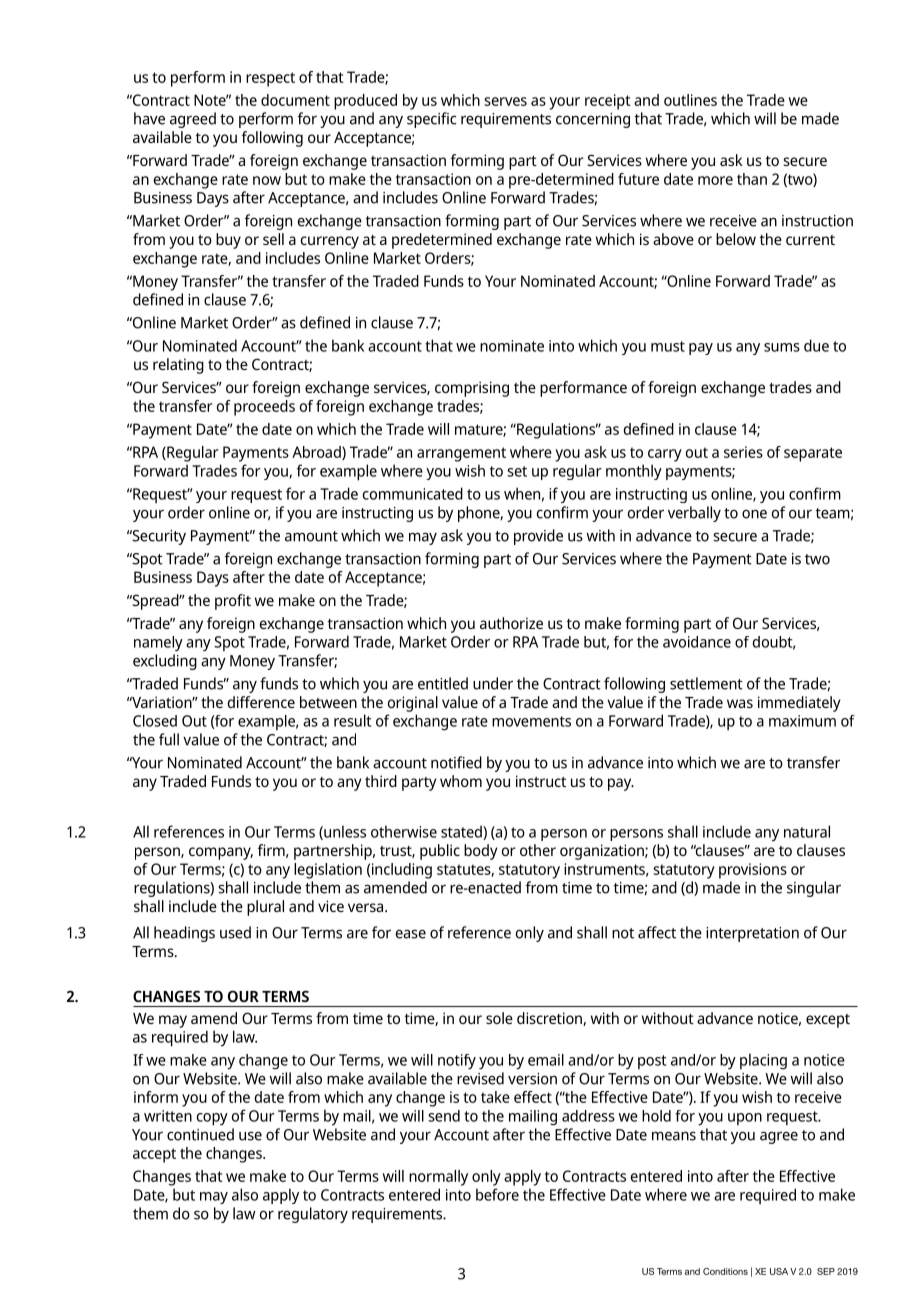 The width and height of the image is (924, 1308). I want to click on before, so click(497, 1194).
